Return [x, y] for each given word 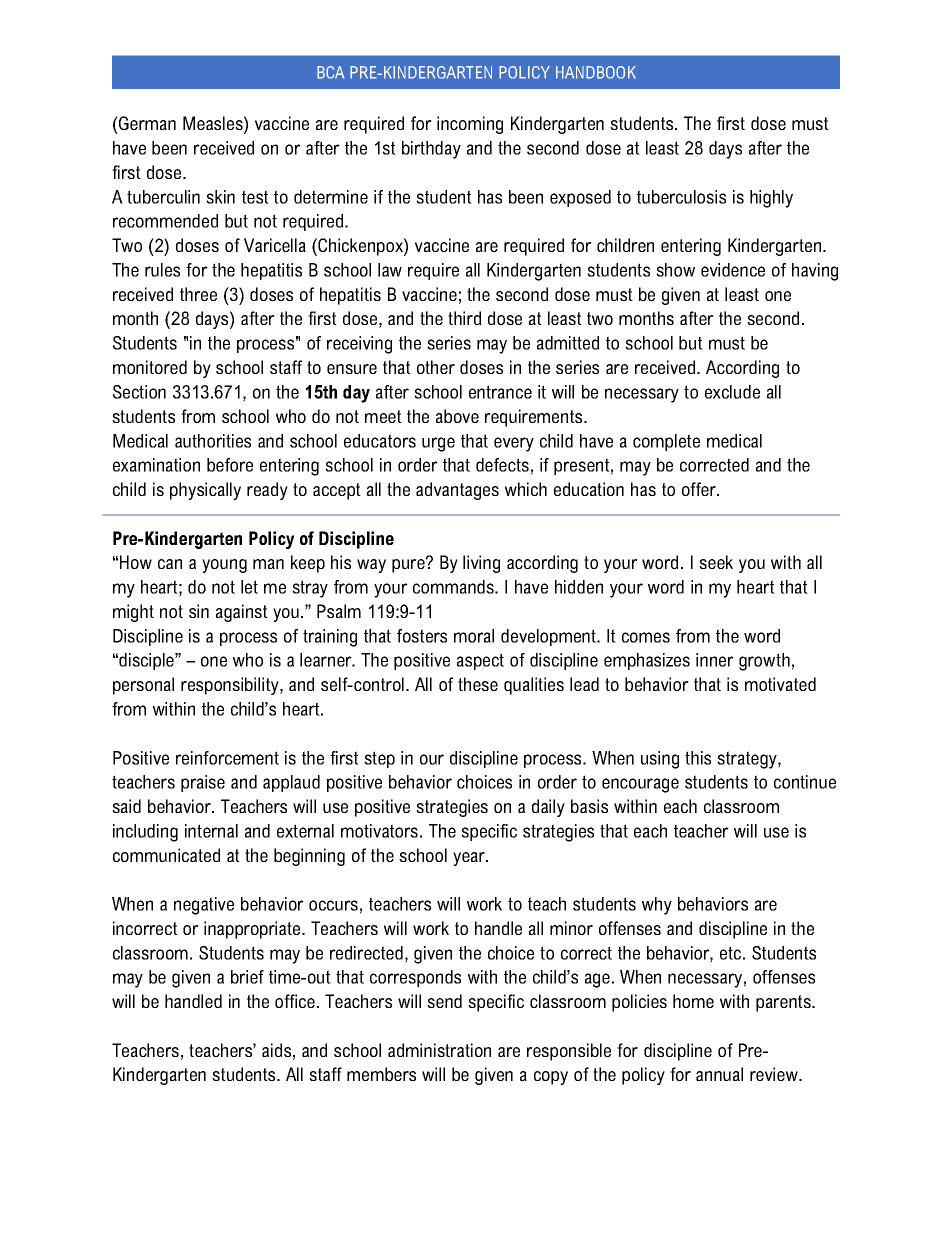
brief [247, 977]
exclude [732, 392]
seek [716, 562]
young [224, 566]
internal [211, 831]
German [146, 123]
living [481, 564]
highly [771, 199]
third [464, 318]
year [470, 859]
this [698, 758]
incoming [470, 125]
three [198, 294]
